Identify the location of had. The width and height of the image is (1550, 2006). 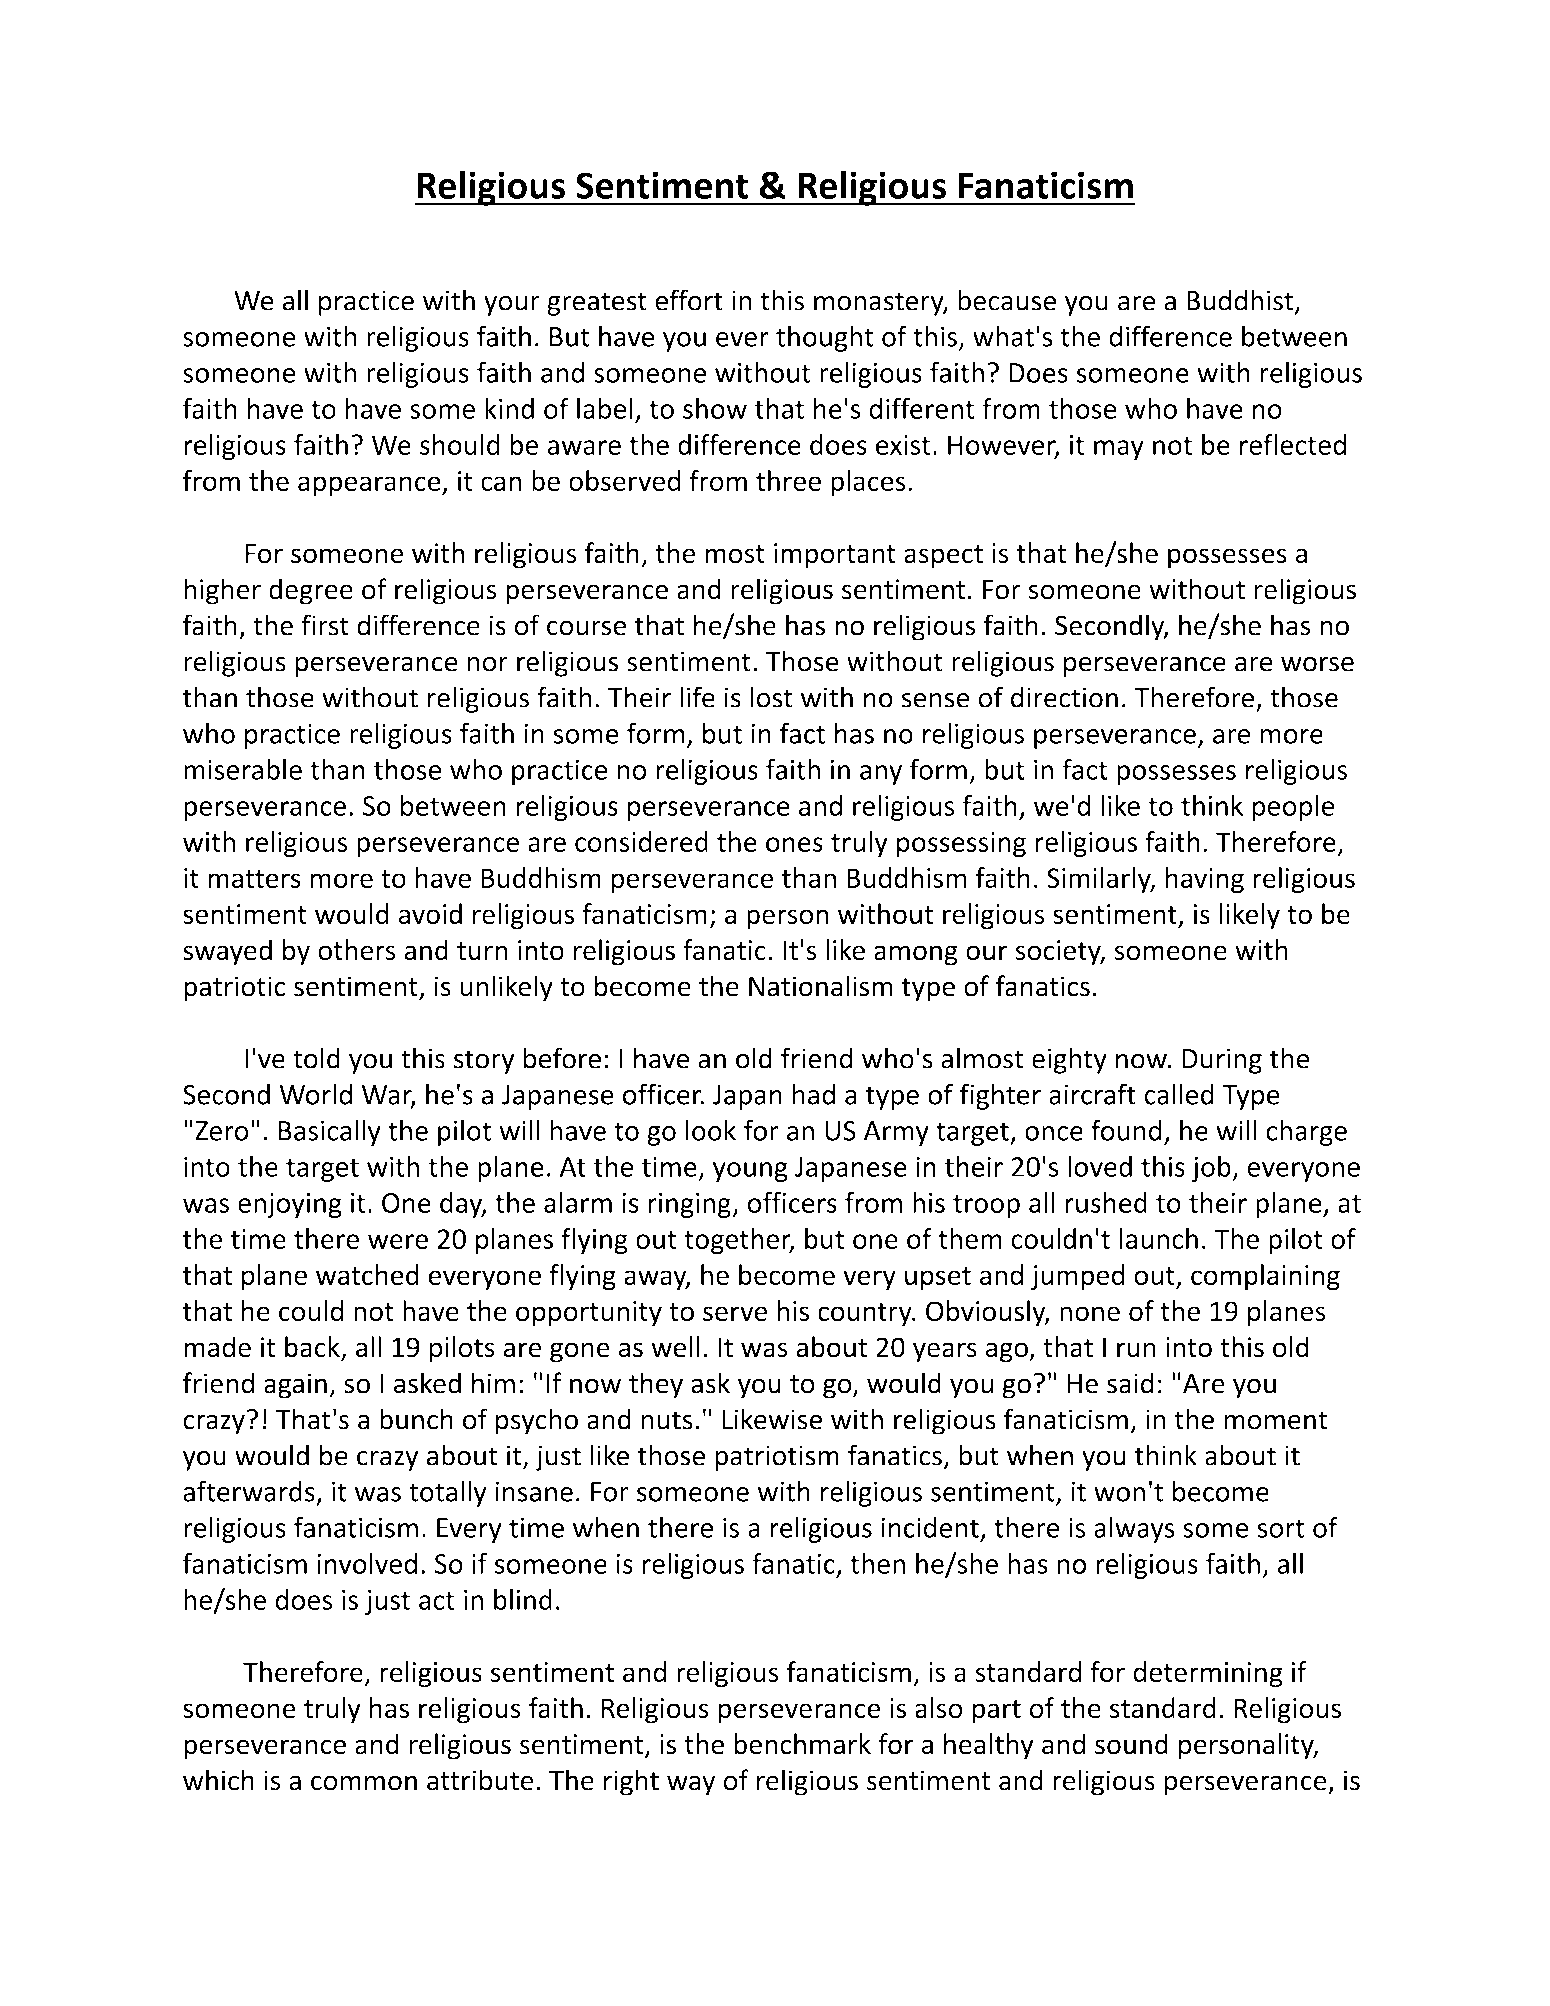
(814, 1094).
